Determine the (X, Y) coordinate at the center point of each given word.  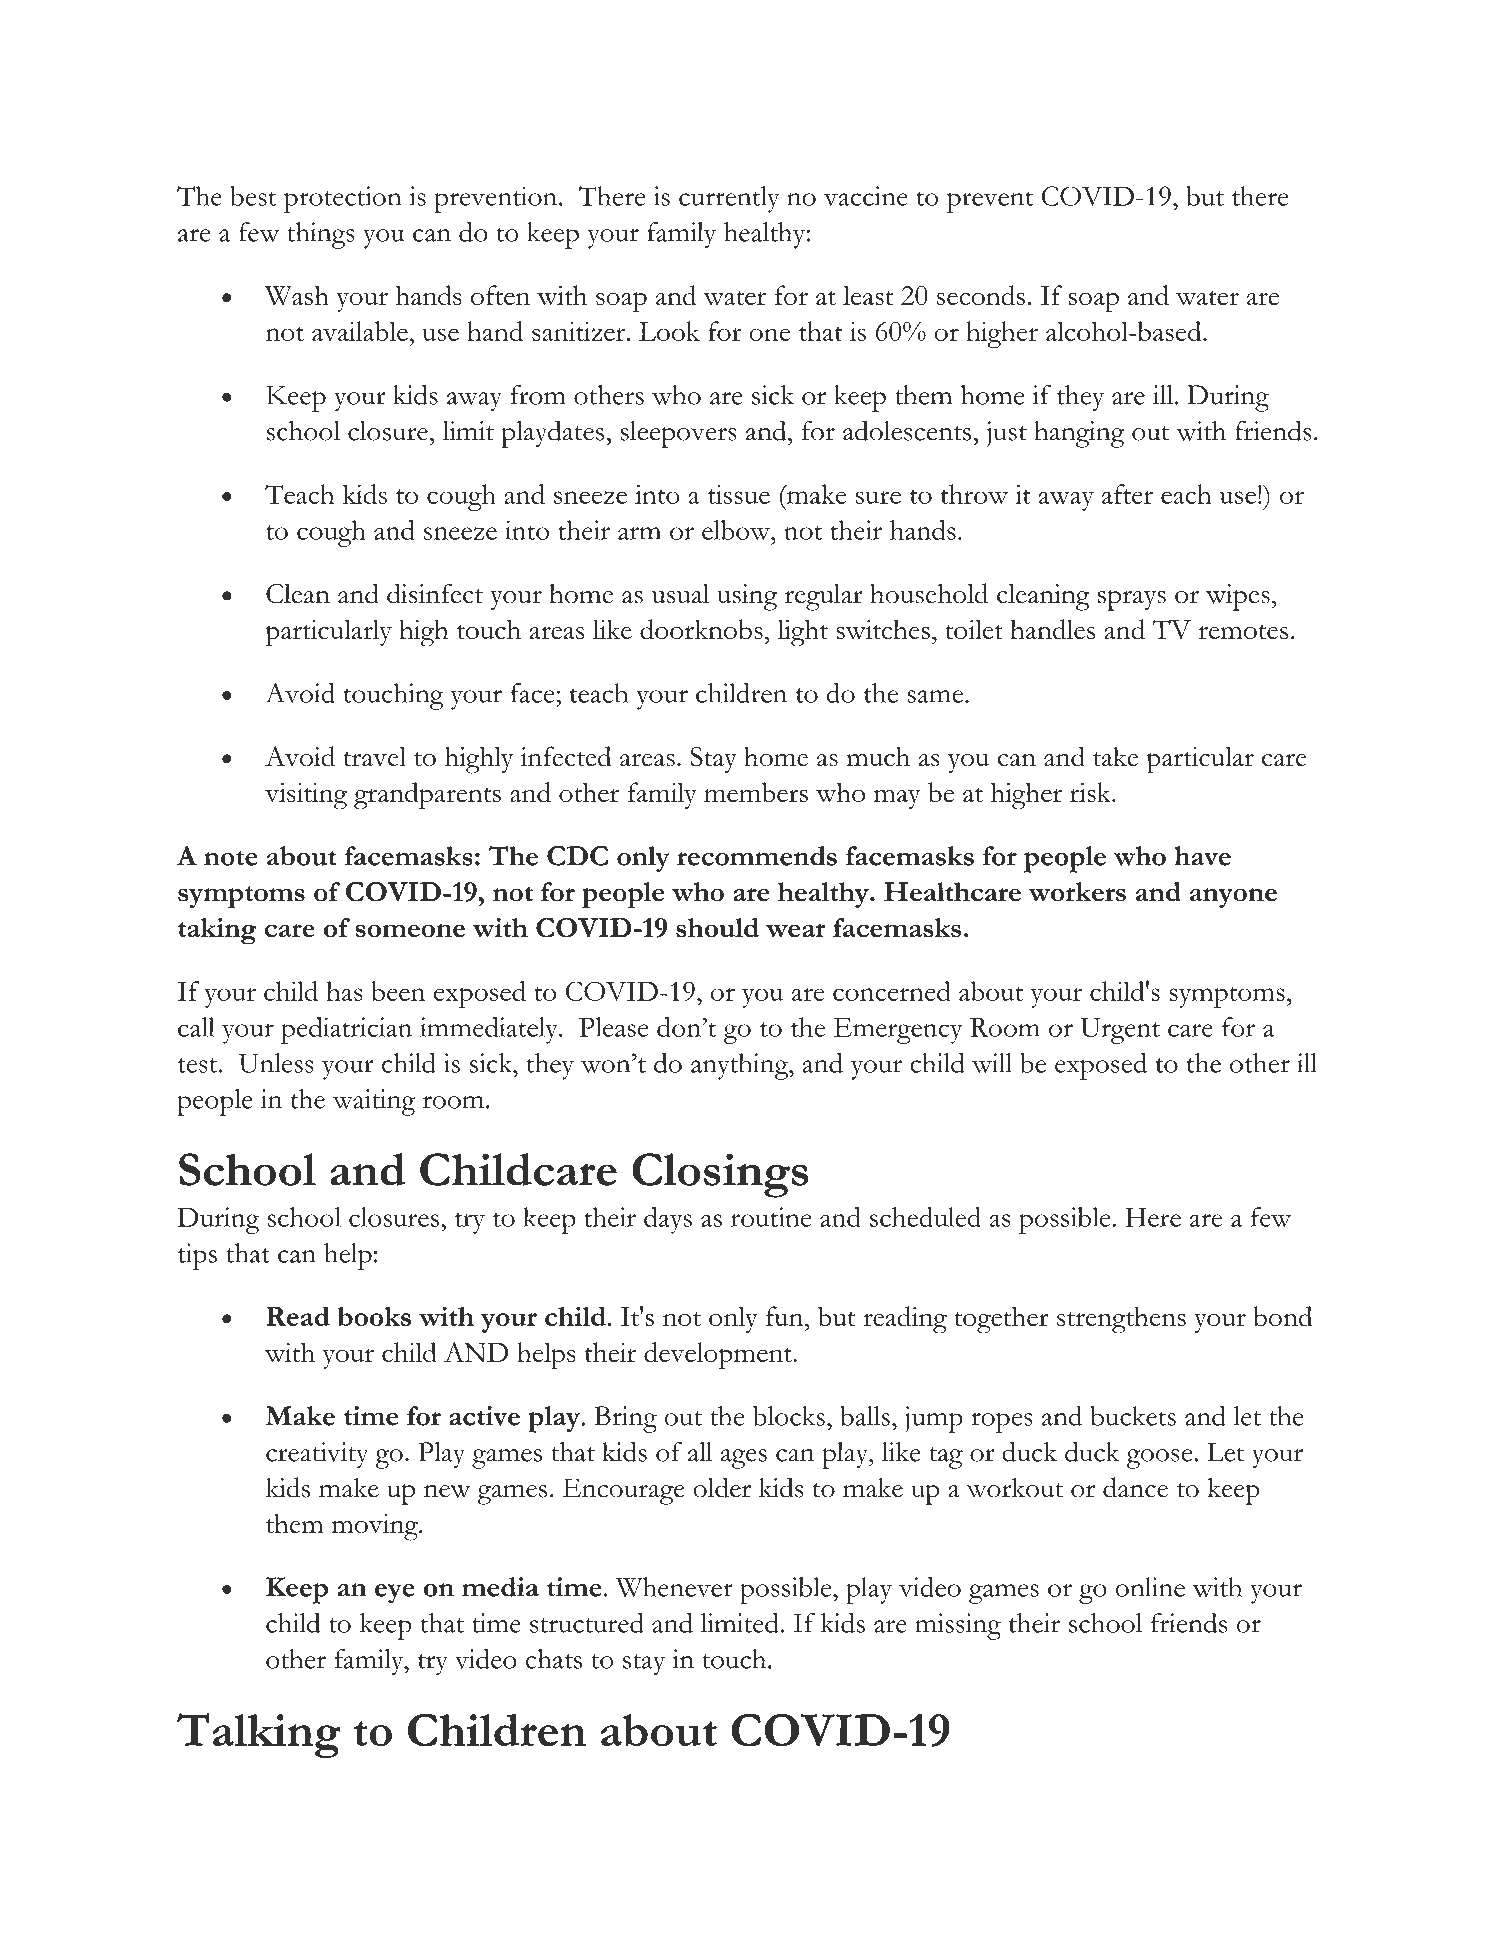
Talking (259, 1735)
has (344, 991)
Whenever (674, 1587)
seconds (981, 295)
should (717, 928)
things (321, 235)
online (1150, 1587)
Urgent (1120, 1031)
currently (729, 199)
